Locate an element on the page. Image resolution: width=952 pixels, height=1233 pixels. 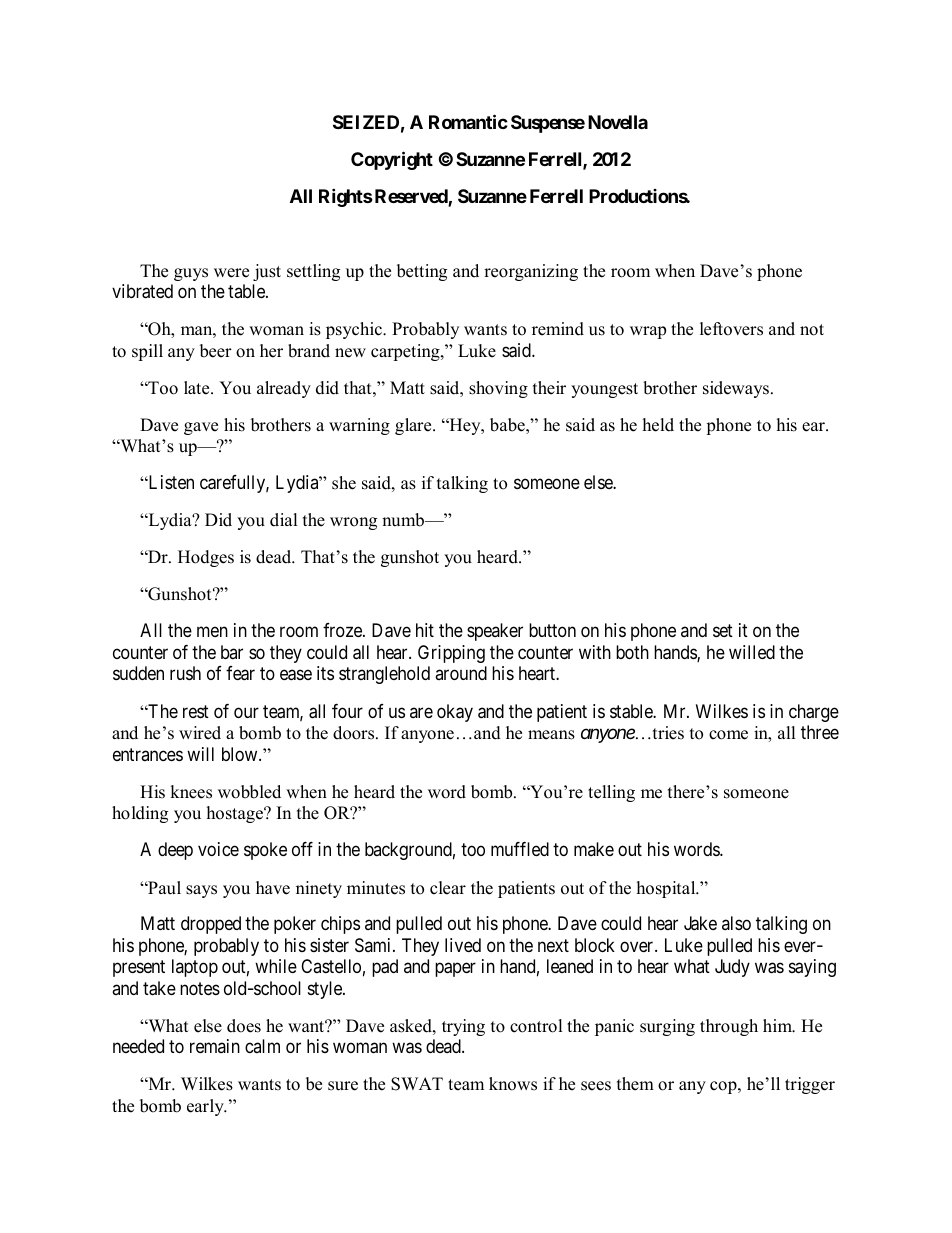
men is located at coordinates (212, 632).
